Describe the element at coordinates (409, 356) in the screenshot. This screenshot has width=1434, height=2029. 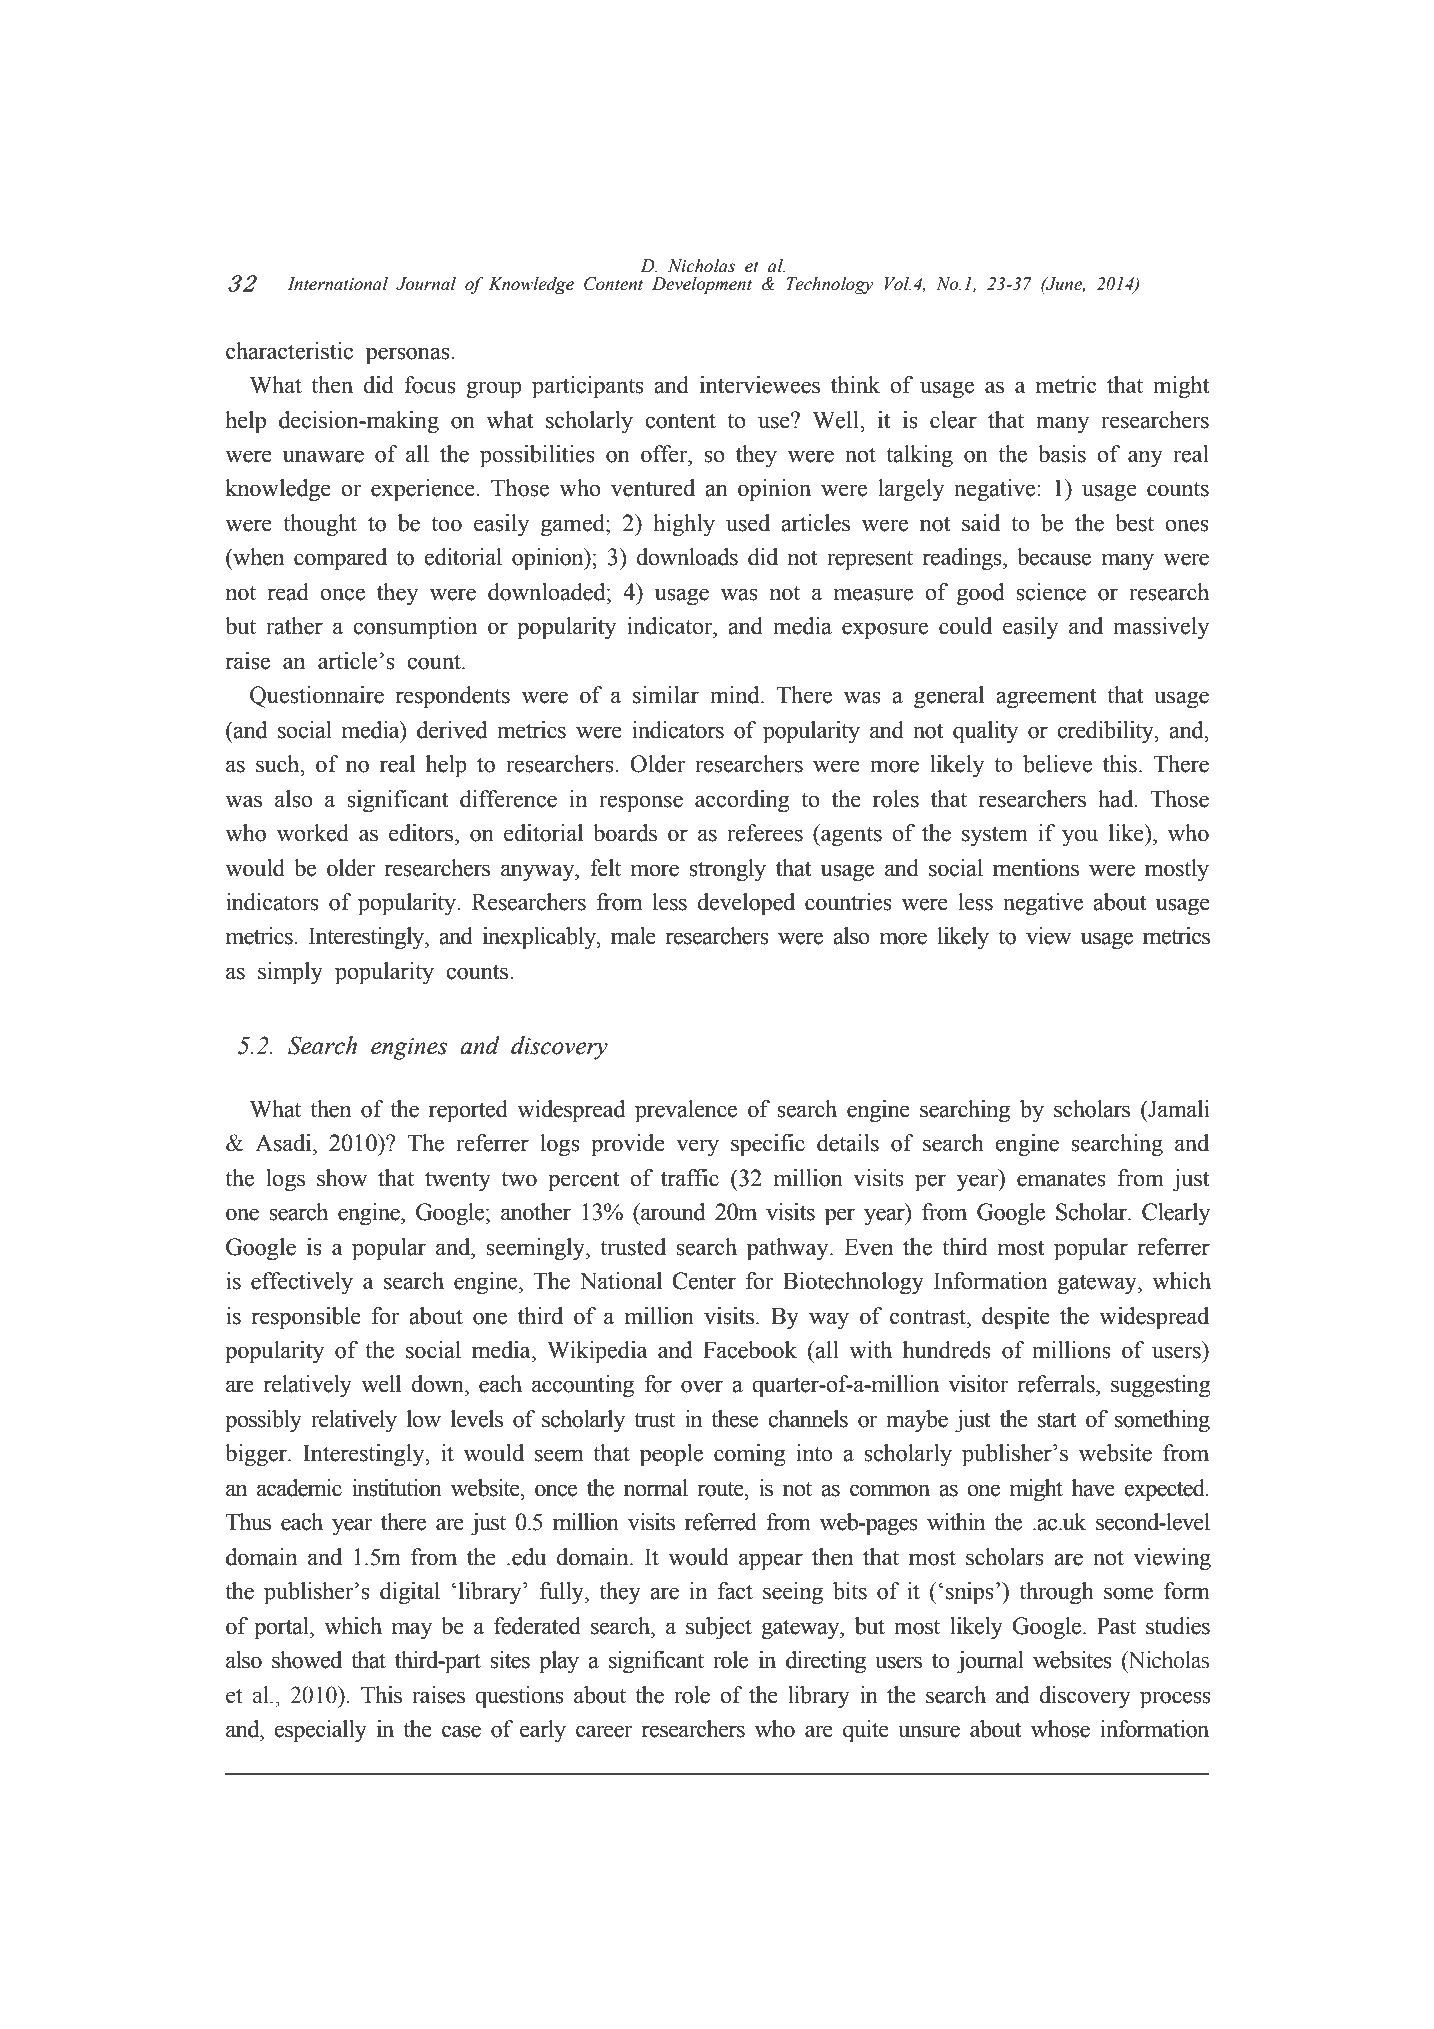
I see `personas` at that location.
